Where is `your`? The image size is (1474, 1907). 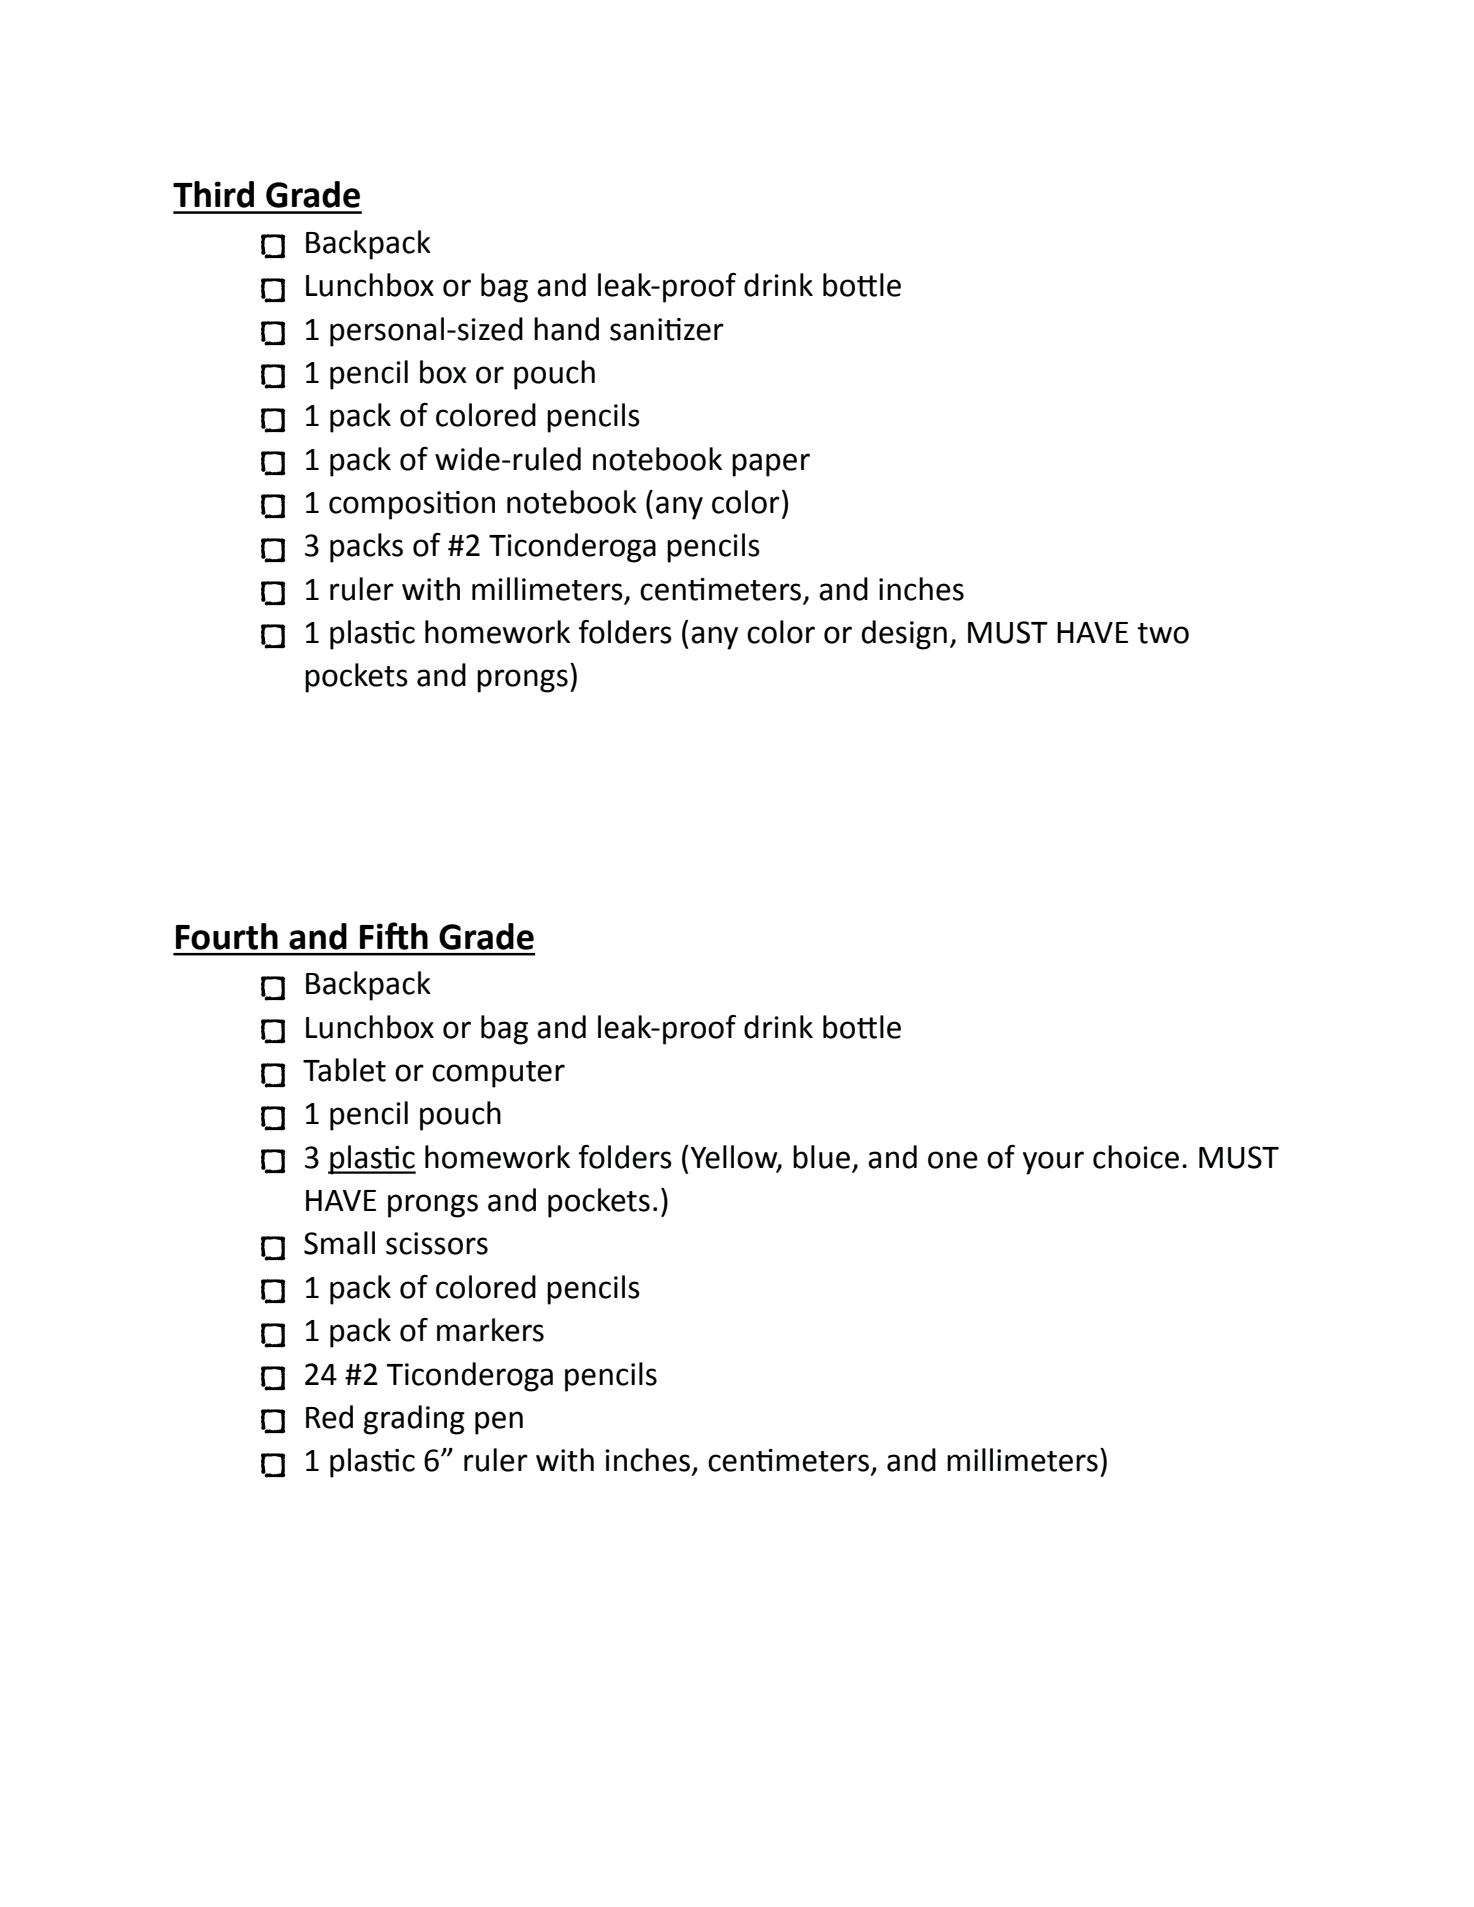 your is located at coordinates (1053, 1163).
